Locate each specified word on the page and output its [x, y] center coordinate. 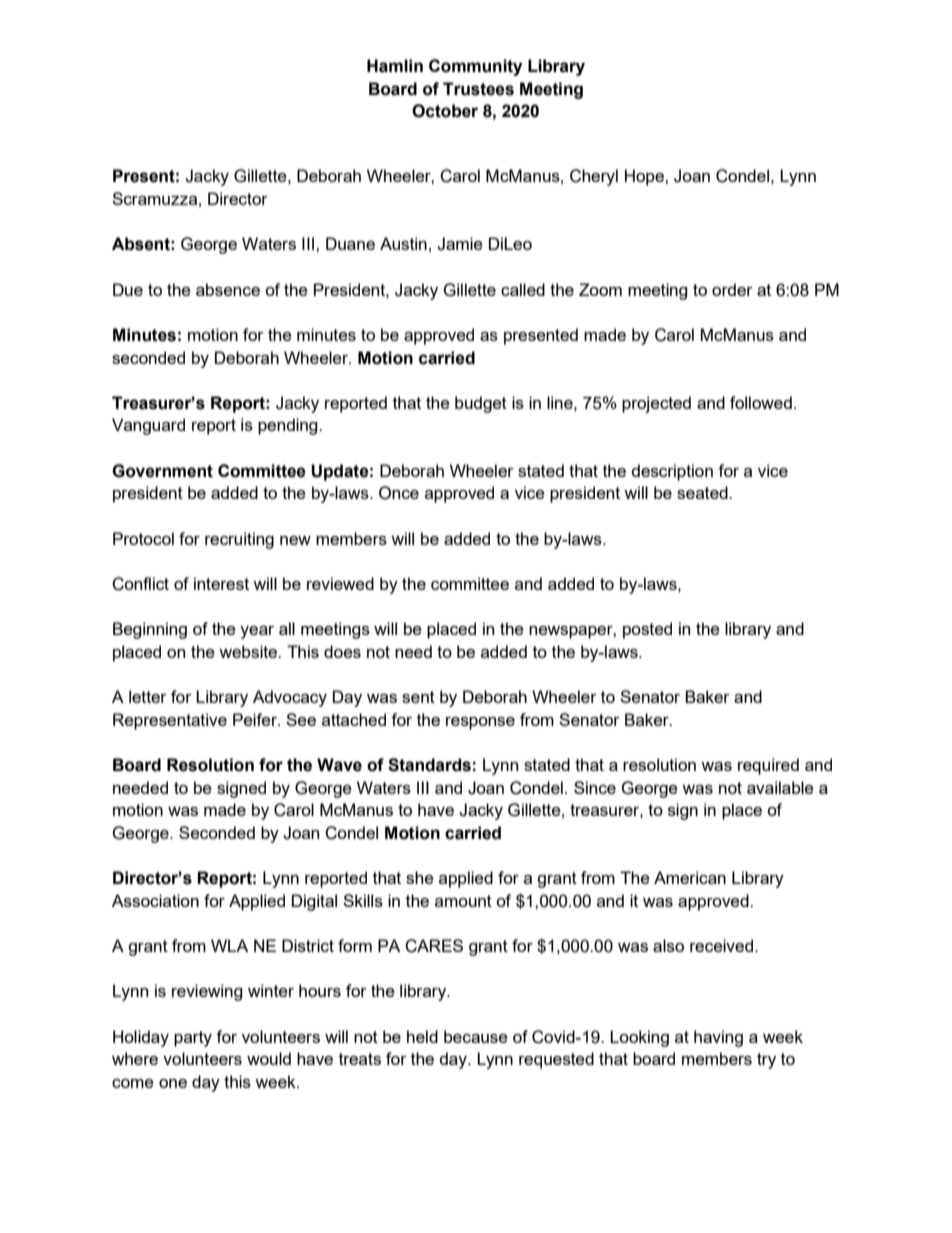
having [718, 1038]
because [476, 1036]
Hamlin [395, 66]
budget [481, 404]
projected [656, 404]
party [193, 1039]
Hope [645, 177]
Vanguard [148, 426]
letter [148, 696]
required [768, 766]
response [480, 723]
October [445, 111]
